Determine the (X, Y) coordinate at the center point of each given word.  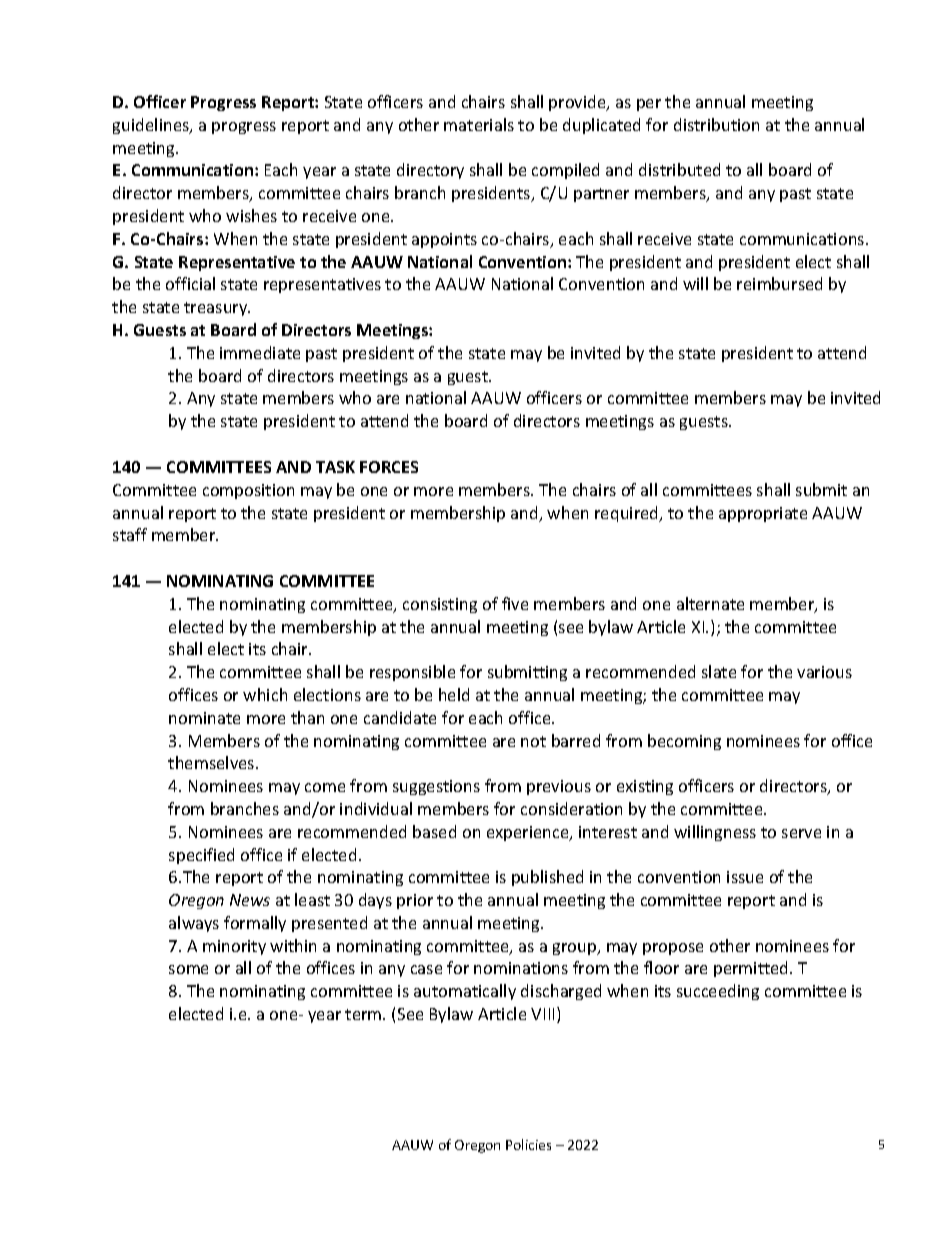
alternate (710, 603)
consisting (440, 605)
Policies (528, 1144)
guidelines (152, 126)
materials (479, 124)
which (265, 694)
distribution (716, 124)
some (188, 969)
